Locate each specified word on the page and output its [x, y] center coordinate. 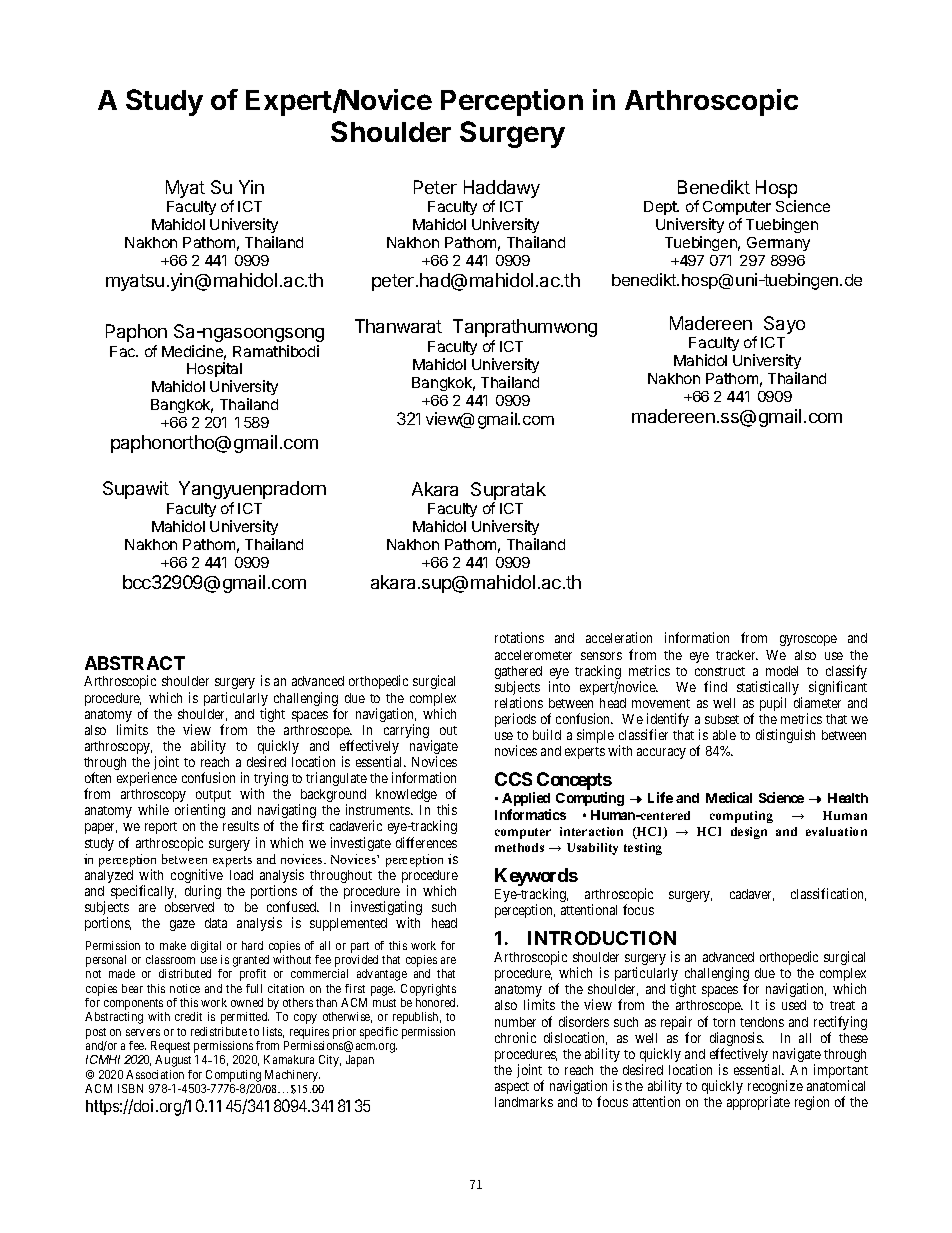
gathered [518, 674]
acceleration [619, 637]
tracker [737, 655]
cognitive [197, 877]
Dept [661, 210]
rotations [519, 637]
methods [519, 847]
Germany [778, 244]
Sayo [784, 325]
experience [147, 779]
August [173, 1061]
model [782, 671]
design [749, 833]
